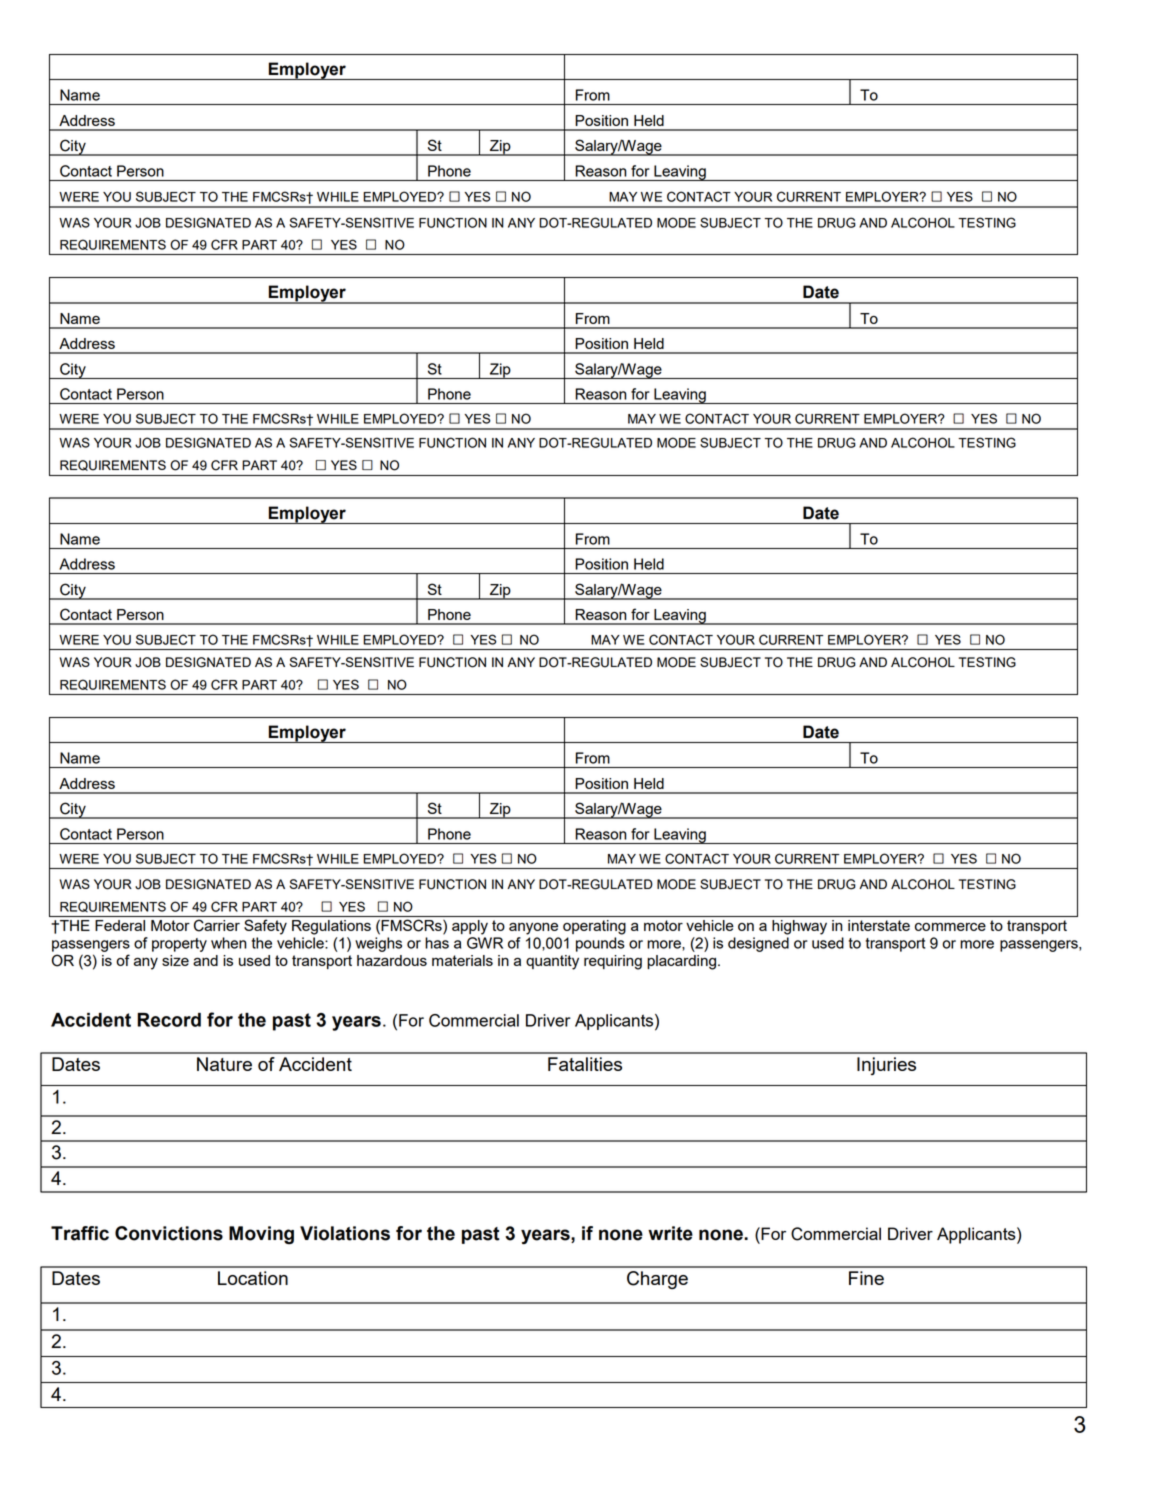 The image size is (1163, 1506). Describe the element at coordinates (253, 1278) in the screenshot. I see `Location` at that location.
